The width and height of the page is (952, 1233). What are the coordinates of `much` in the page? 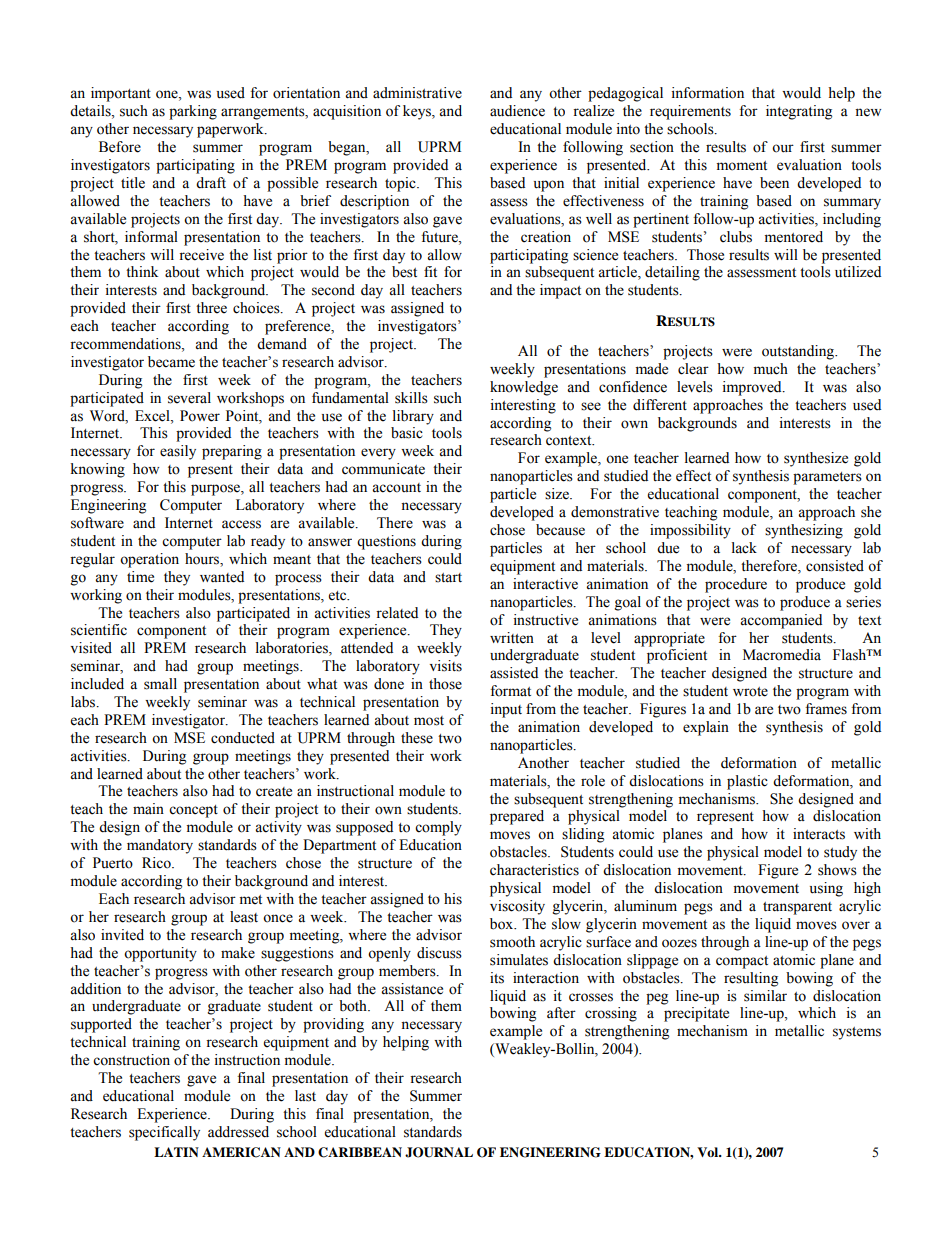 It's located at (771, 369).
